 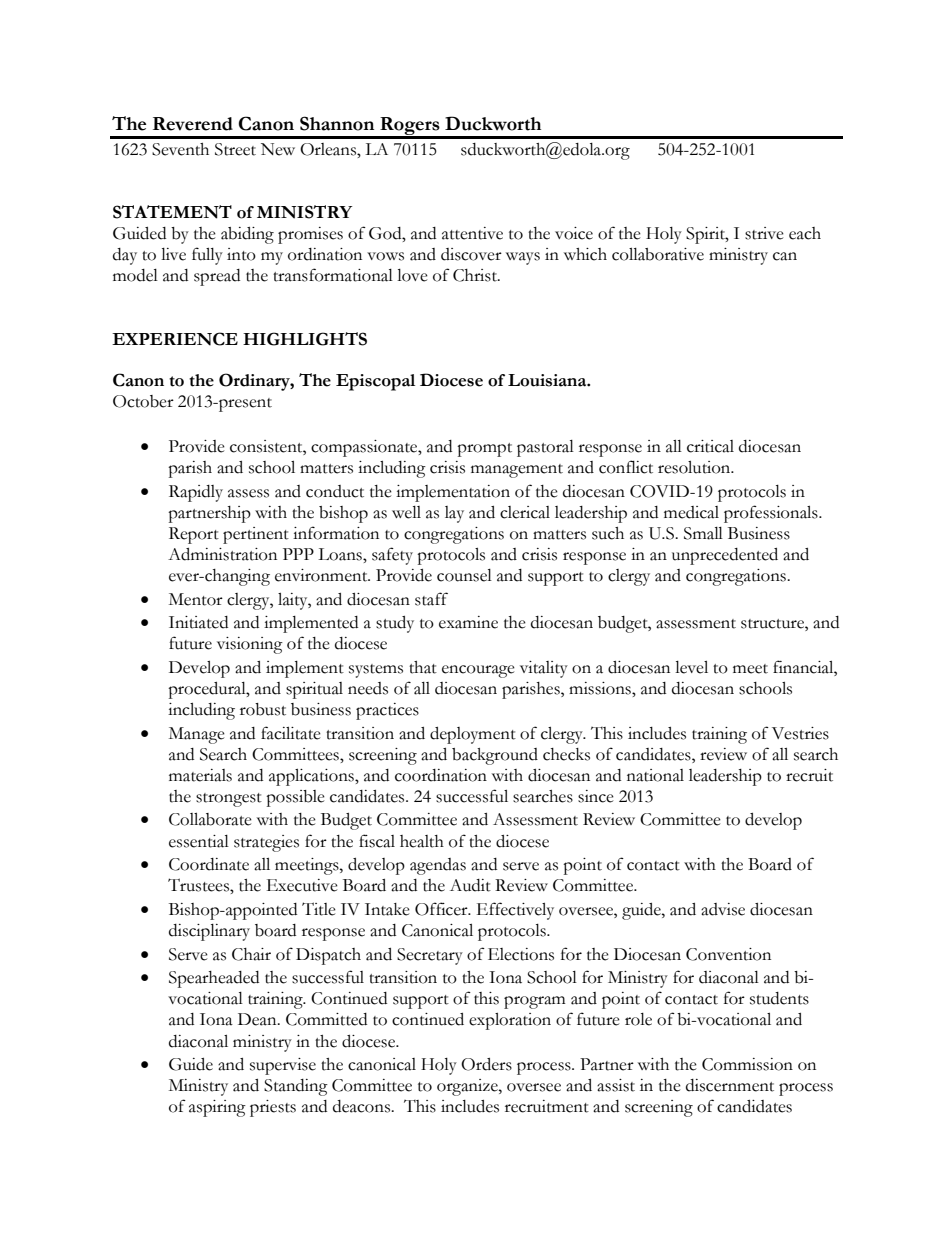 I want to click on Seventh, so click(x=180, y=149).
